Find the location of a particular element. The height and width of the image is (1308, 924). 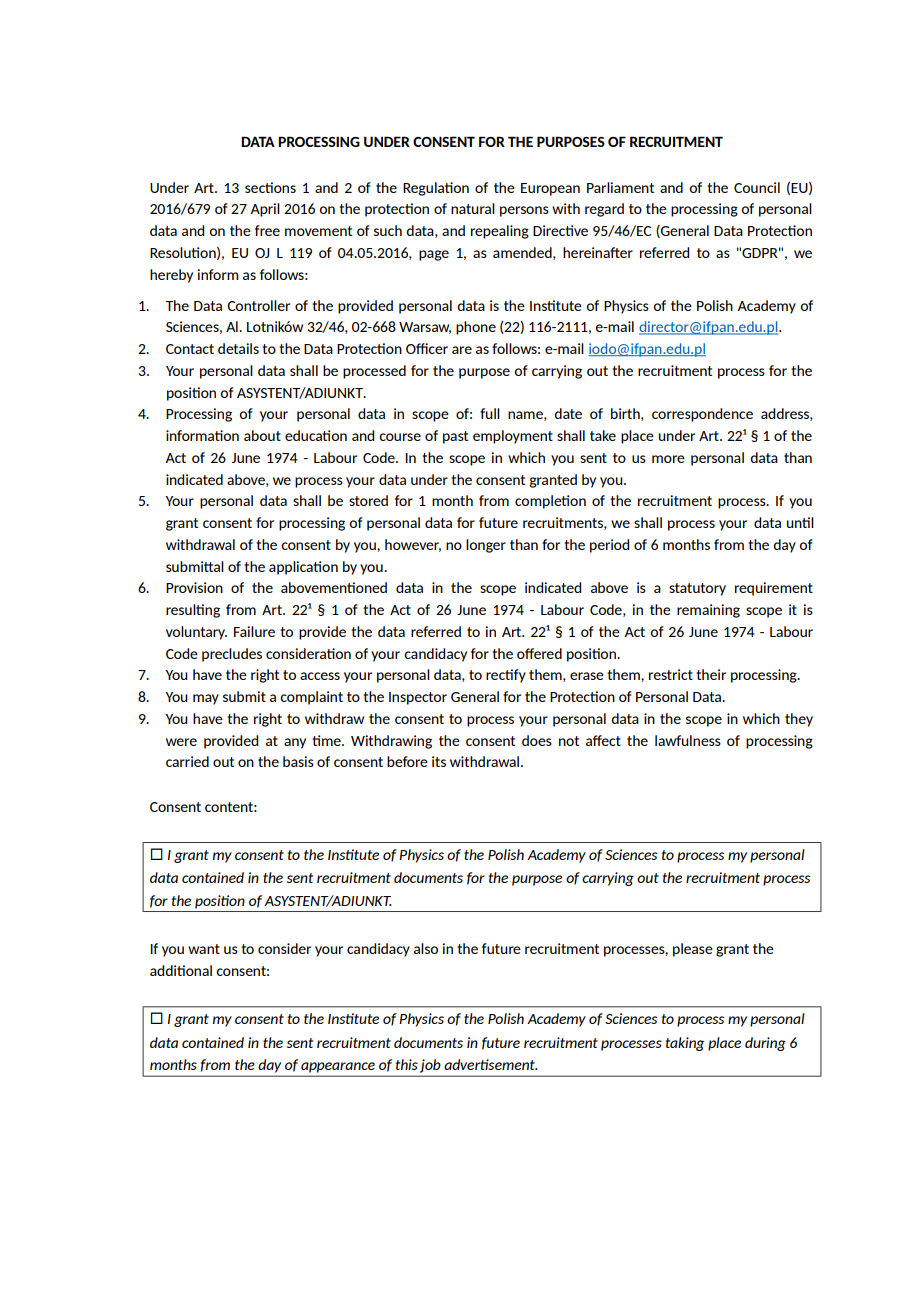

Failure is located at coordinates (254, 631).
